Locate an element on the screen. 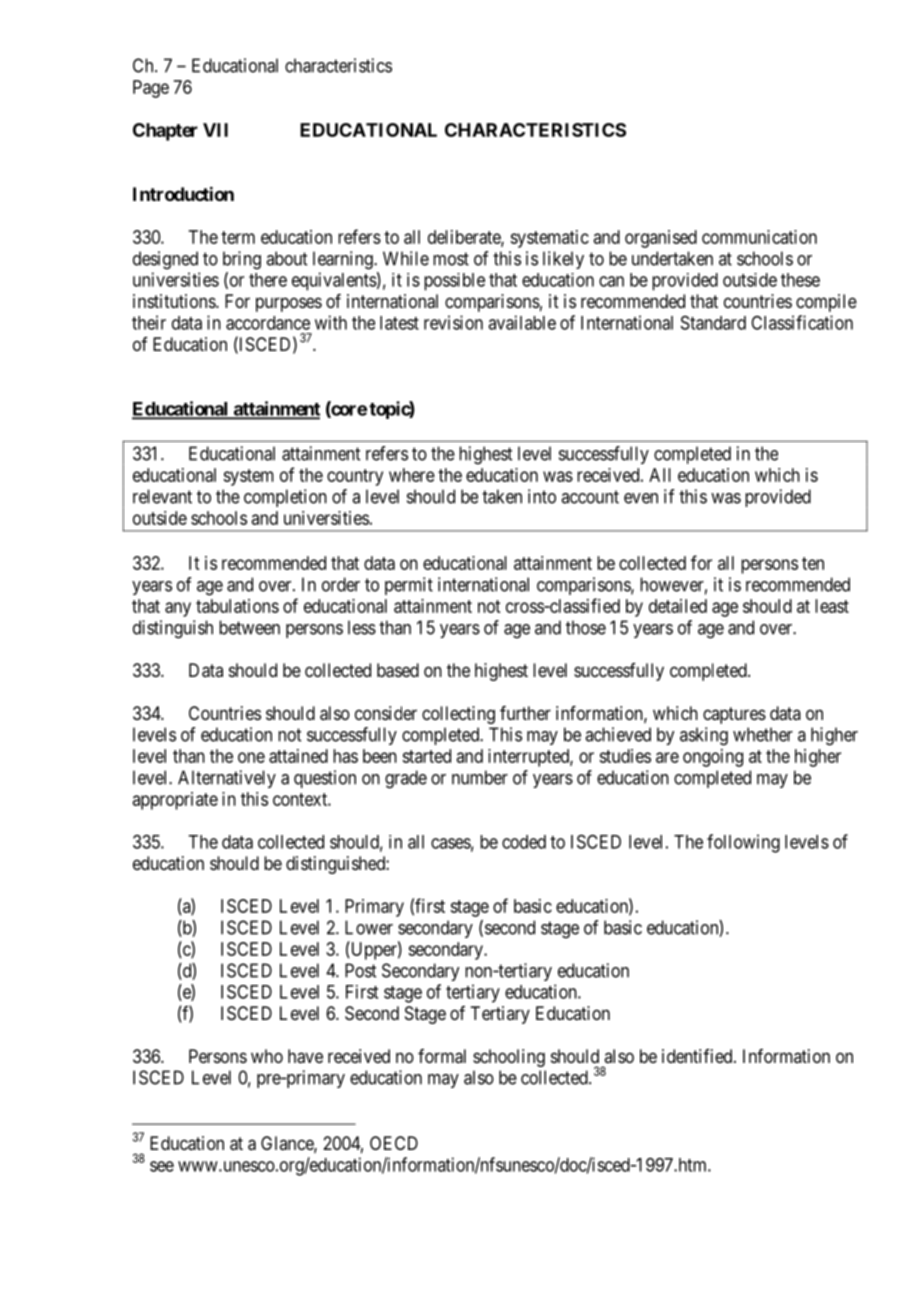  into is located at coordinates (542, 496).
